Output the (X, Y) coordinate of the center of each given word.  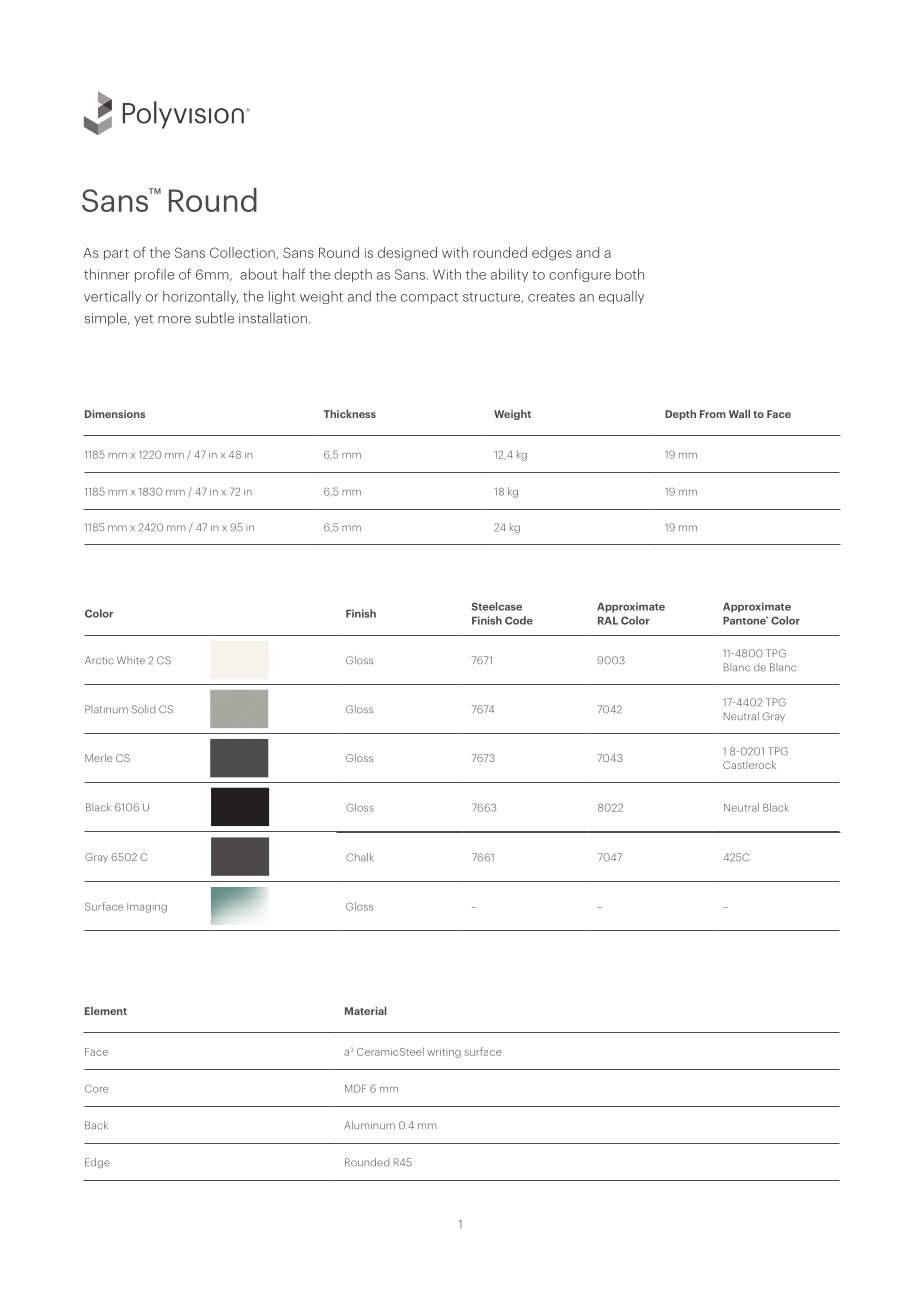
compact (429, 298)
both (630, 274)
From (713, 414)
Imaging (147, 908)
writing (444, 1053)
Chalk (360, 857)
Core (96, 1088)
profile (154, 275)
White (131, 660)
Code (519, 620)
